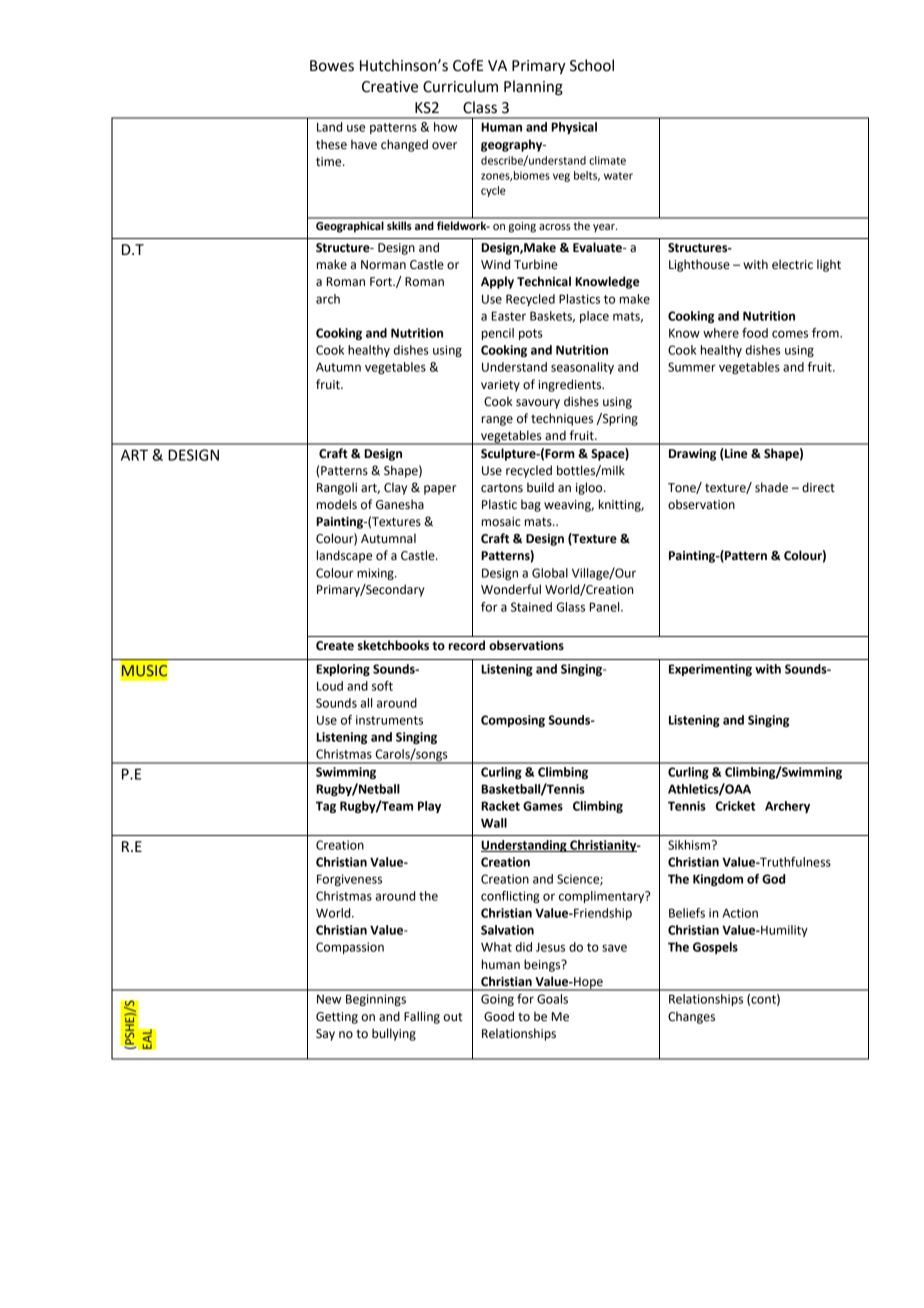 Image resolution: width=924 pixels, height=1308 pixels. What do you see at coordinates (735, 453) in the screenshot?
I see `Line` at bounding box center [735, 453].
